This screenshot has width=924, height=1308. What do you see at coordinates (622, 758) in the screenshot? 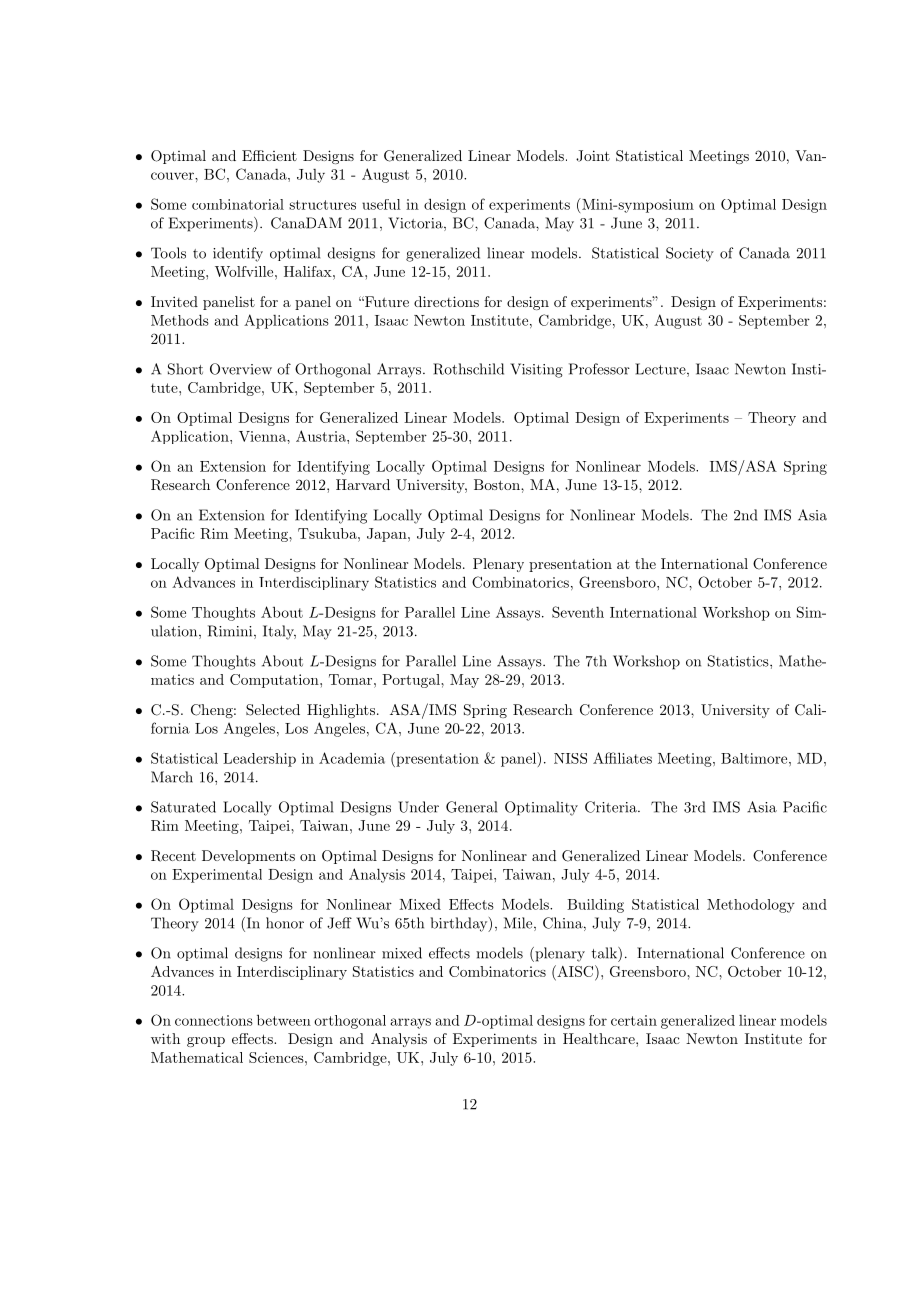
I see `Affiliates` at bounding box center [622, 758].
